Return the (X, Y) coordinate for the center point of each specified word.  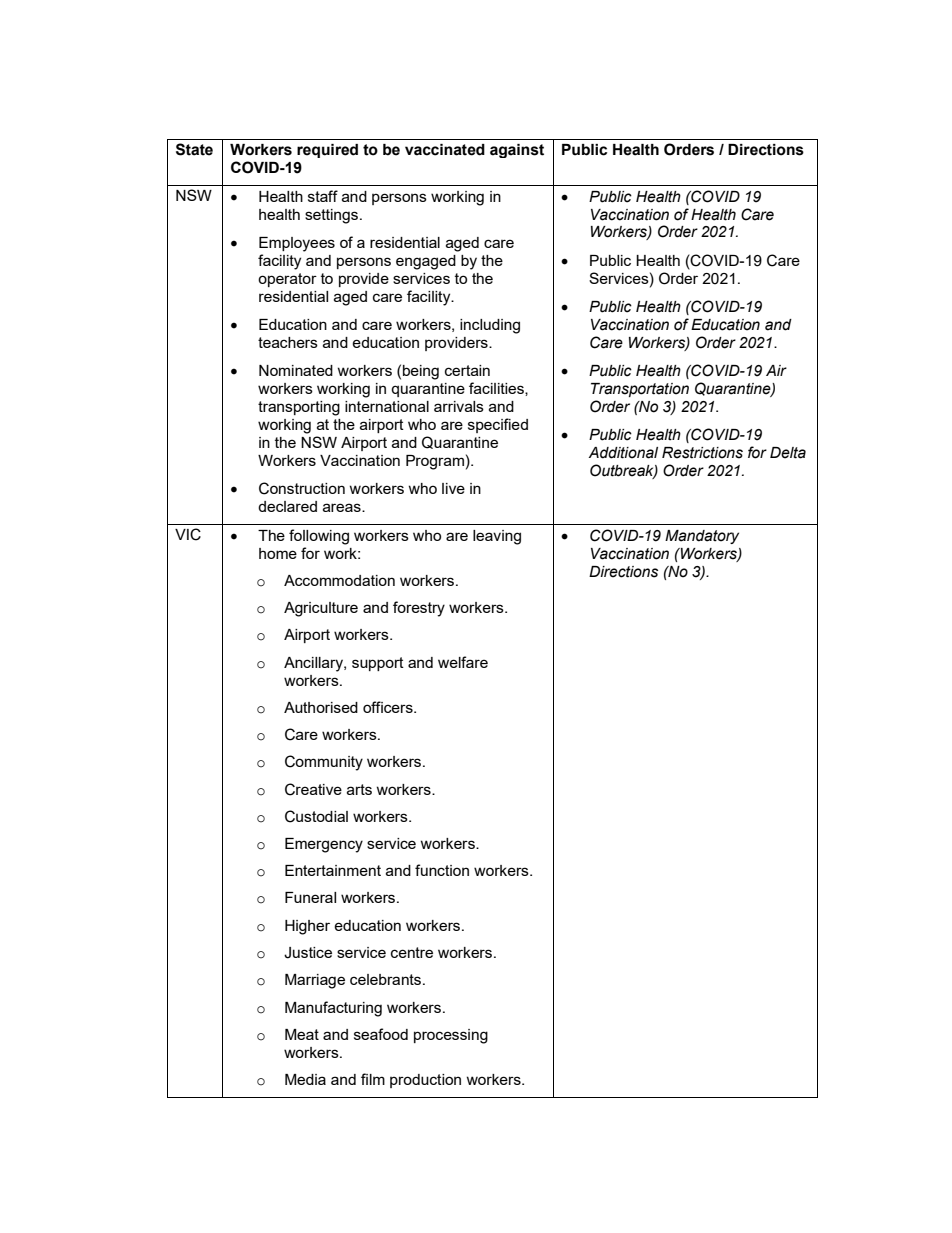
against (517, 151)
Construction (302, 488)
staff (323, 196)
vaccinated (445, 150)
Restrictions (702, 453)
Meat (302, 1034)
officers (389, 707)
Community (324, 763)
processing (451, 1036)
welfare (463, 662)
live (453, 488)
